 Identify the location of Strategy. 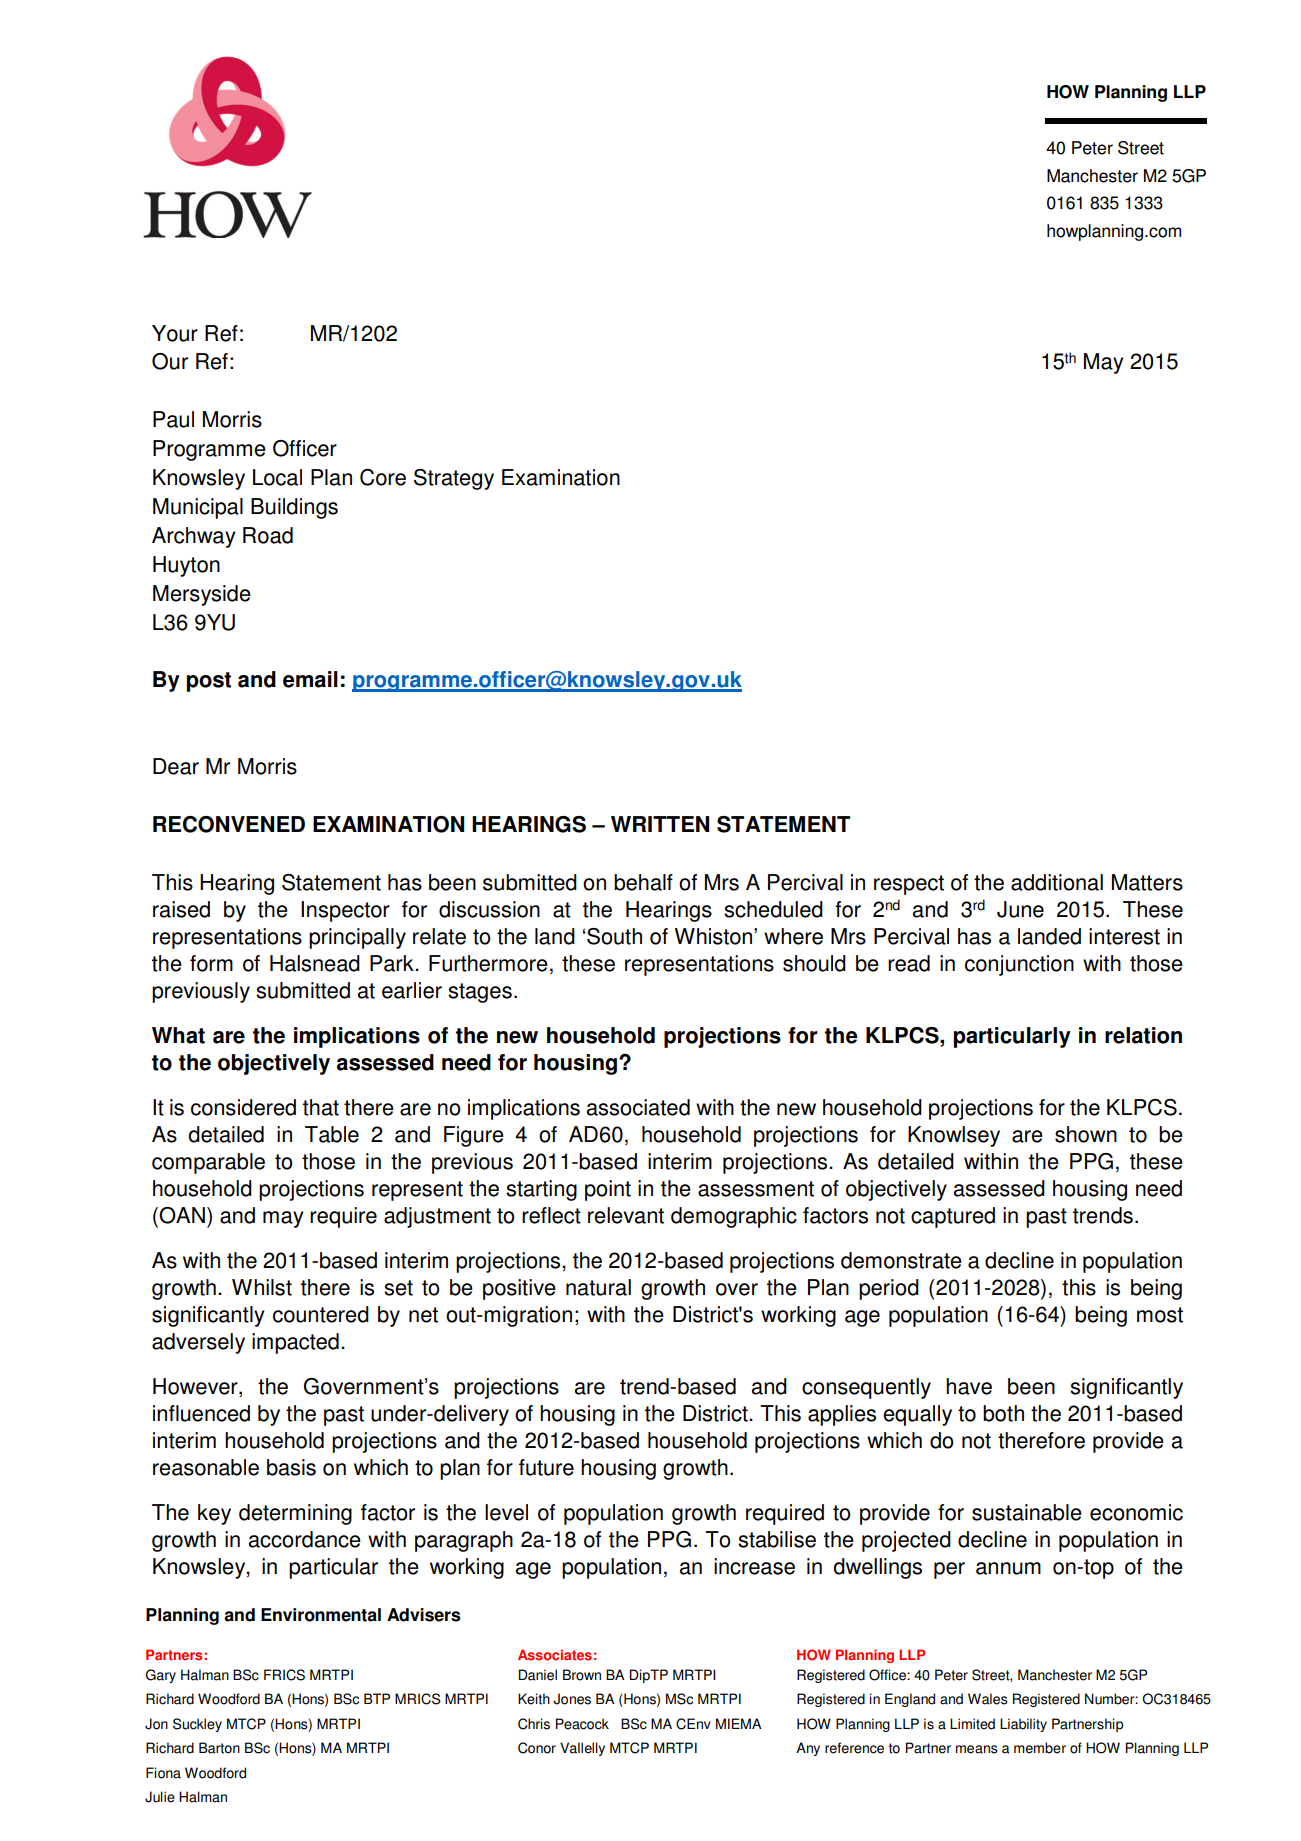
(454, 479).
